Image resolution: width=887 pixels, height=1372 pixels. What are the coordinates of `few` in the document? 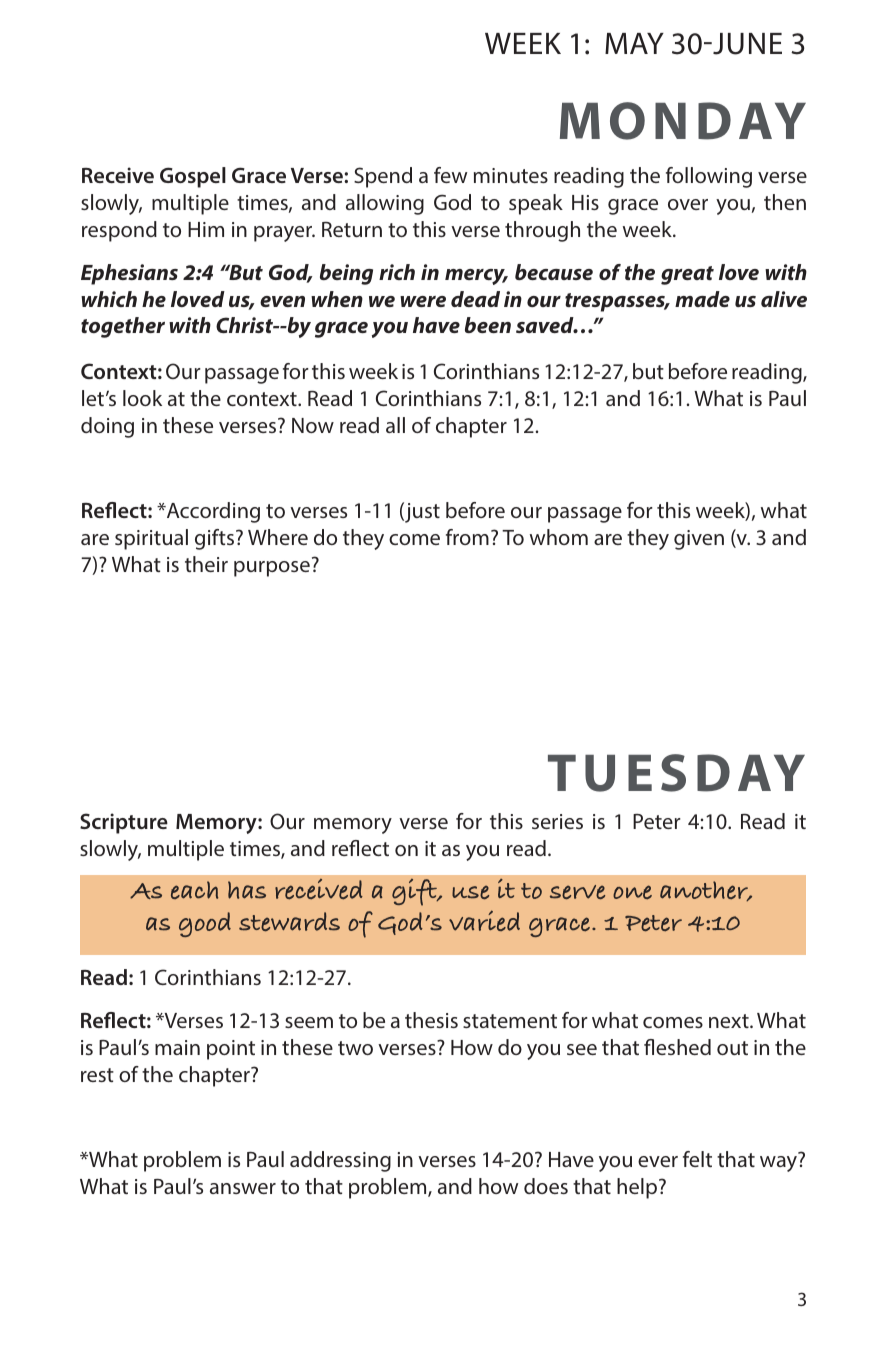 It's located at (450, 175).
